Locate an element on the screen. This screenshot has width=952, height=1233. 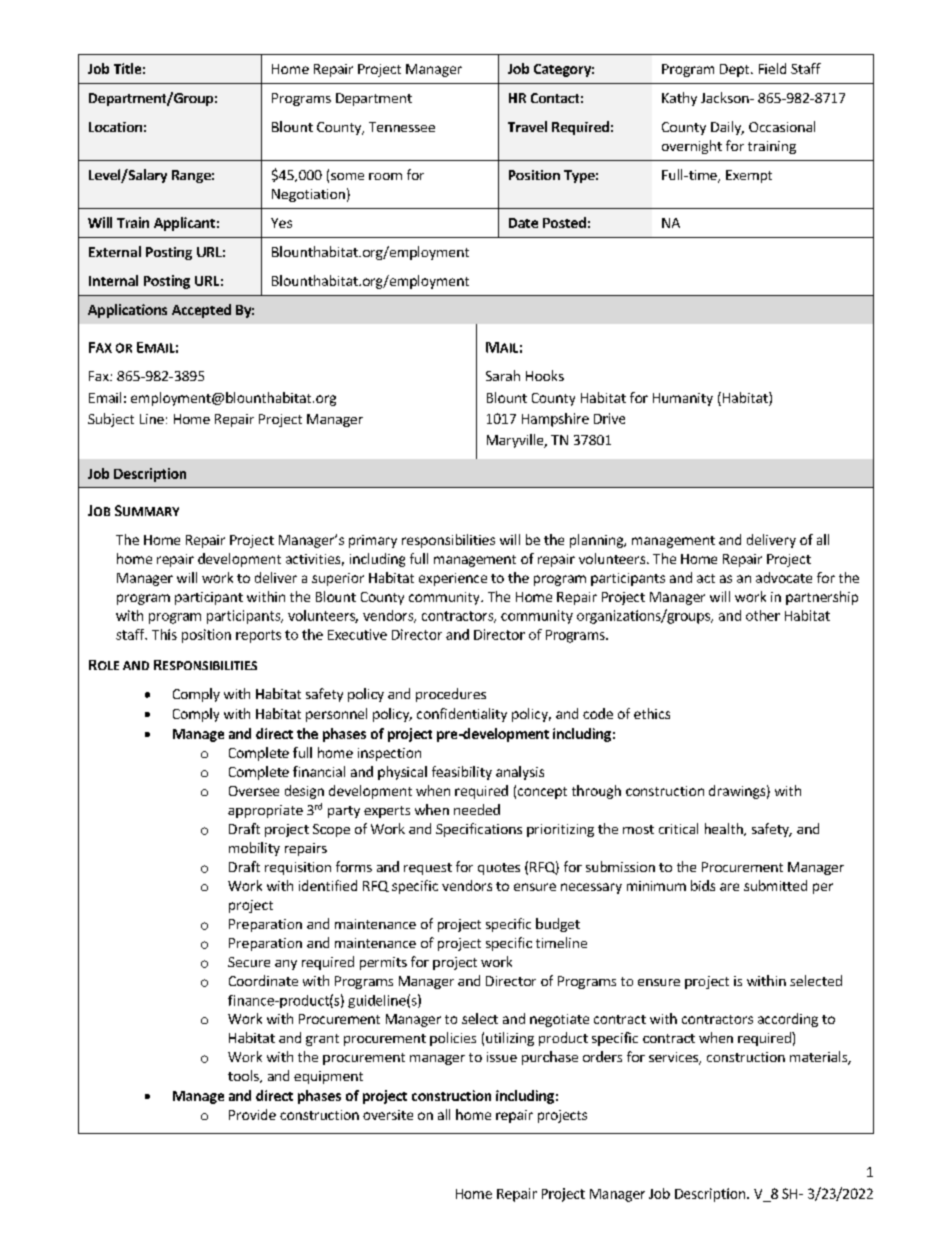
services is located at coordinates (674, 1058).
